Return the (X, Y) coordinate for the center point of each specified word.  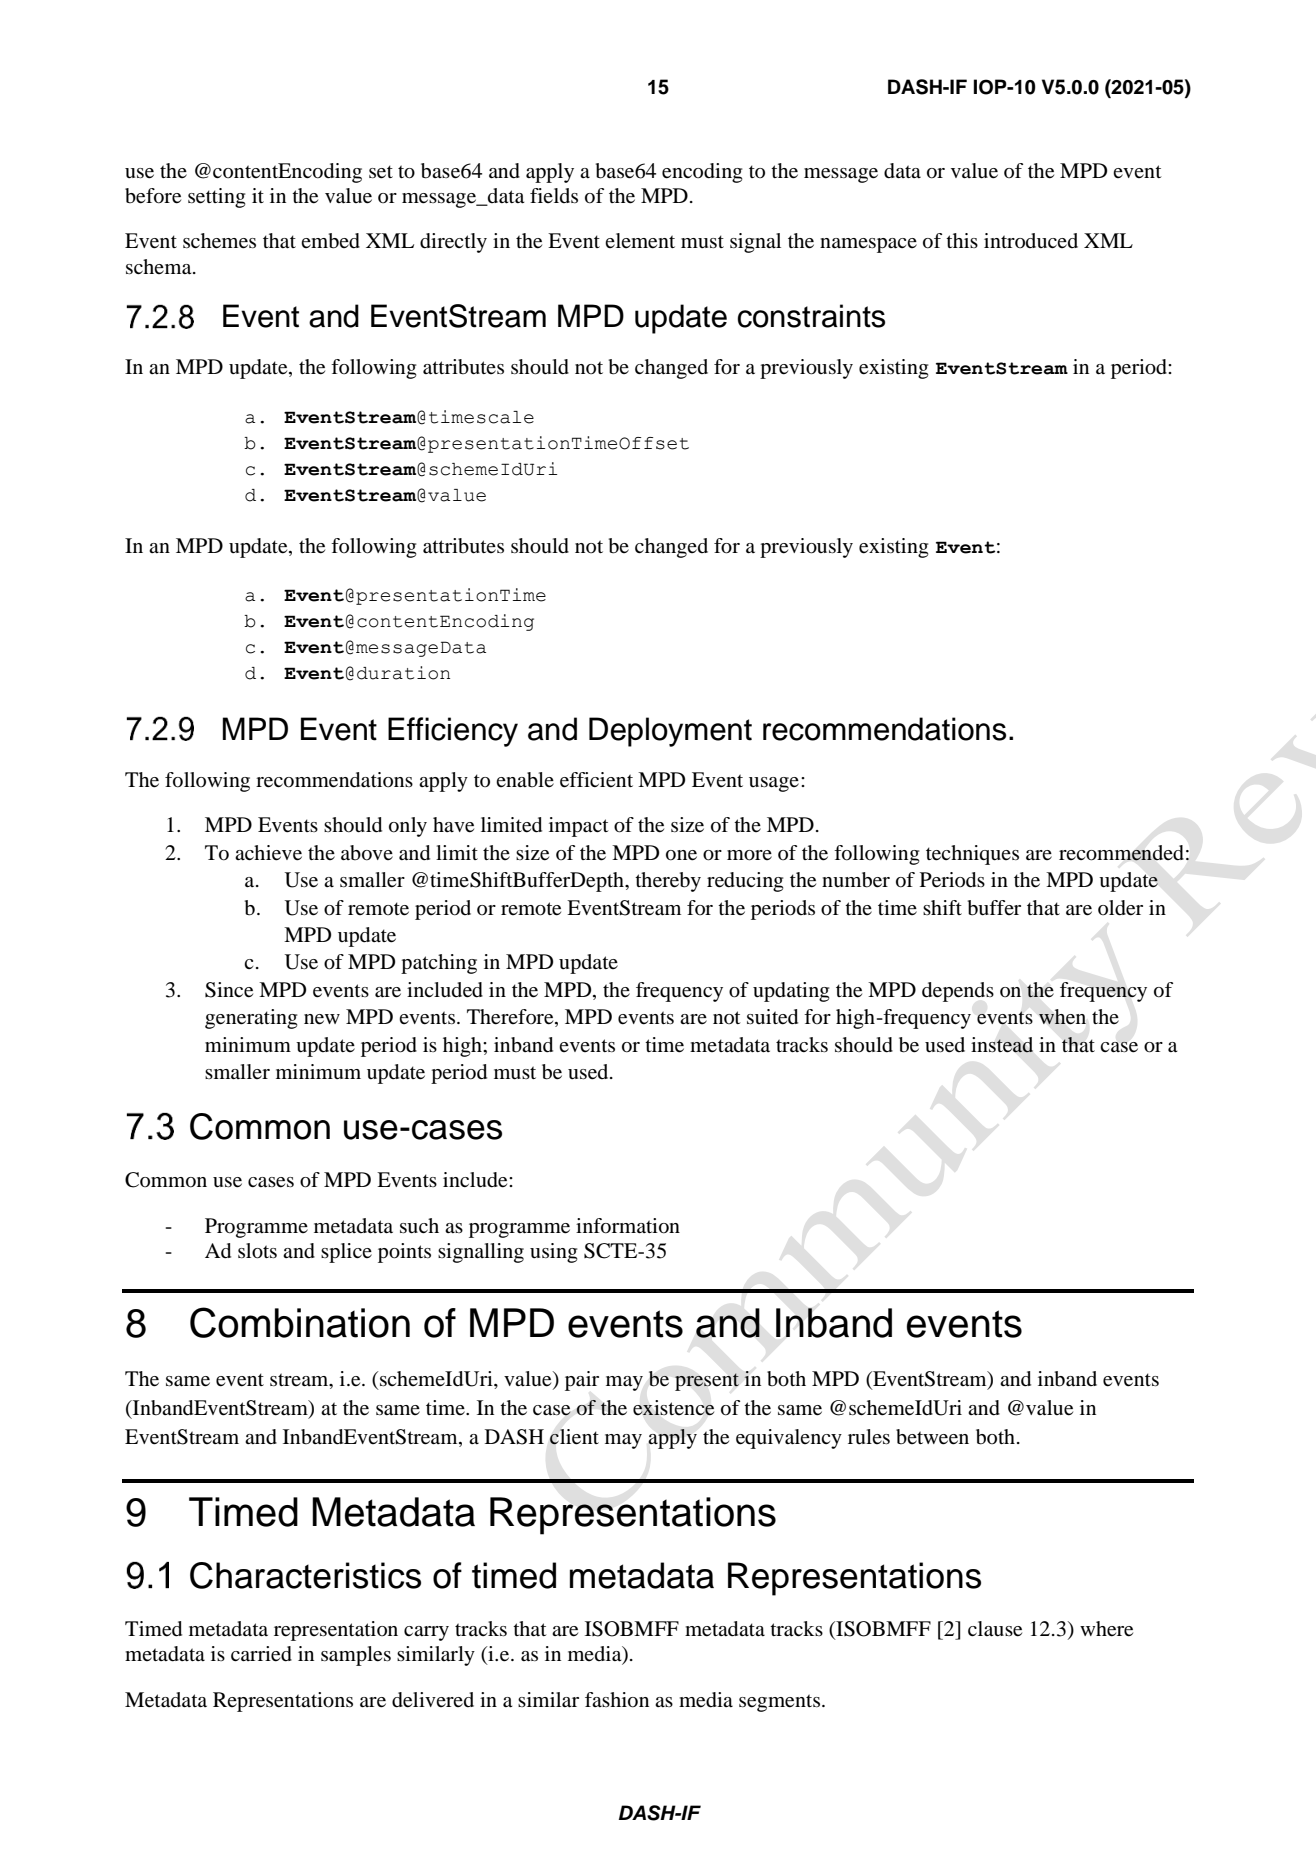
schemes (219, 241)
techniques (972, 855)
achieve (268, 853)
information (628, 1226)
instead (1002, 1045)
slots (257, 1251)
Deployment (670, 732)
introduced (1031, 240)
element (640, 241)
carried (261, 1654)
